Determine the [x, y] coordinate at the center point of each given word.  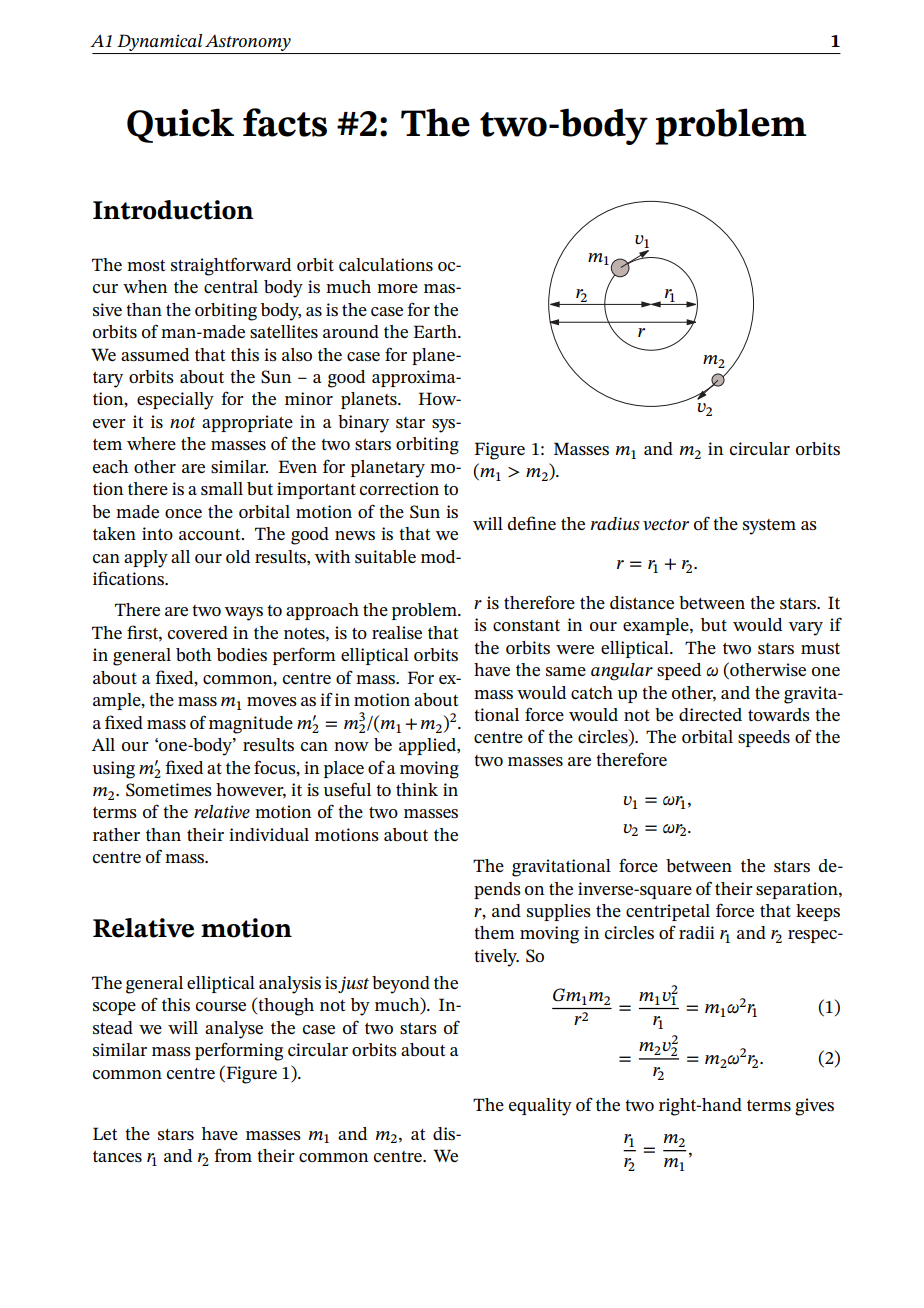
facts [285, 122]
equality [540, 1107]
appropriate [247, 423]
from [233, 1155]
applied [428, 746]
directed [710, 714]
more [397, 288]
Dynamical [159, 42]
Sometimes [169, 790]
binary [363, 424]
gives [814, 1107]
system [769, 527]
